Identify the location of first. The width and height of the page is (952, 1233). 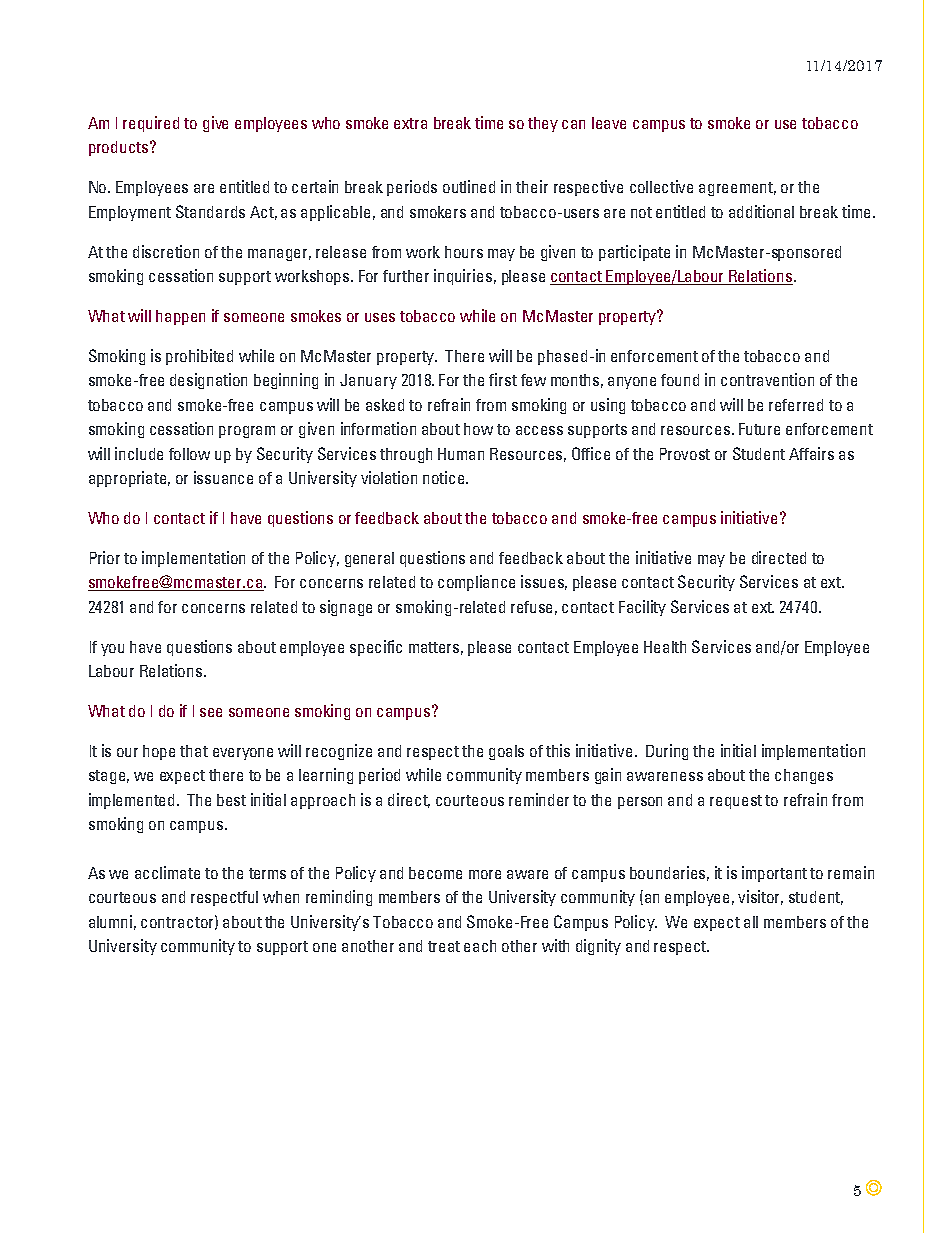
(503, 379).
